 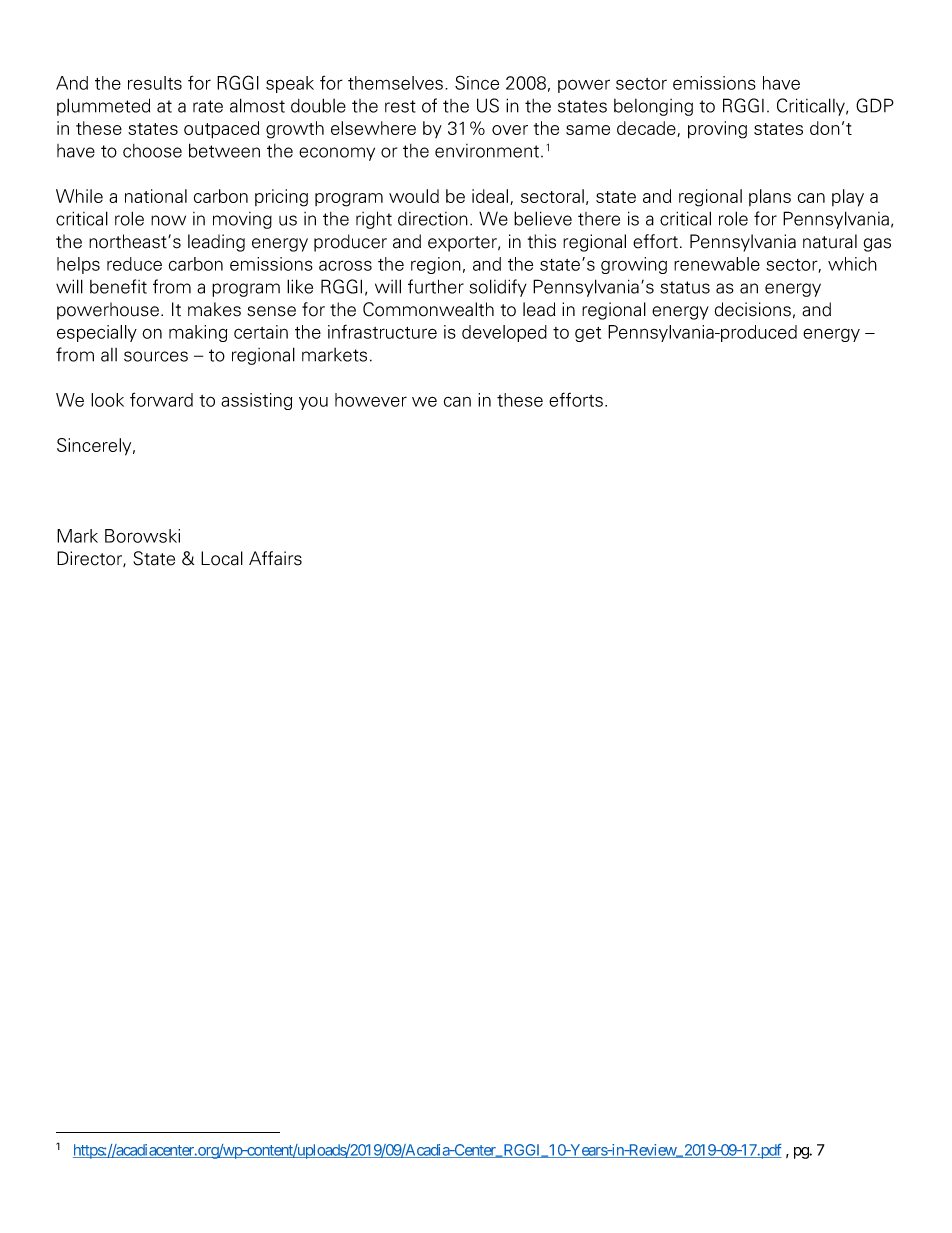 What do you see at coordinates (504, 333) in the screenshot?
I see `developed` at bounding box center [504, 333].
